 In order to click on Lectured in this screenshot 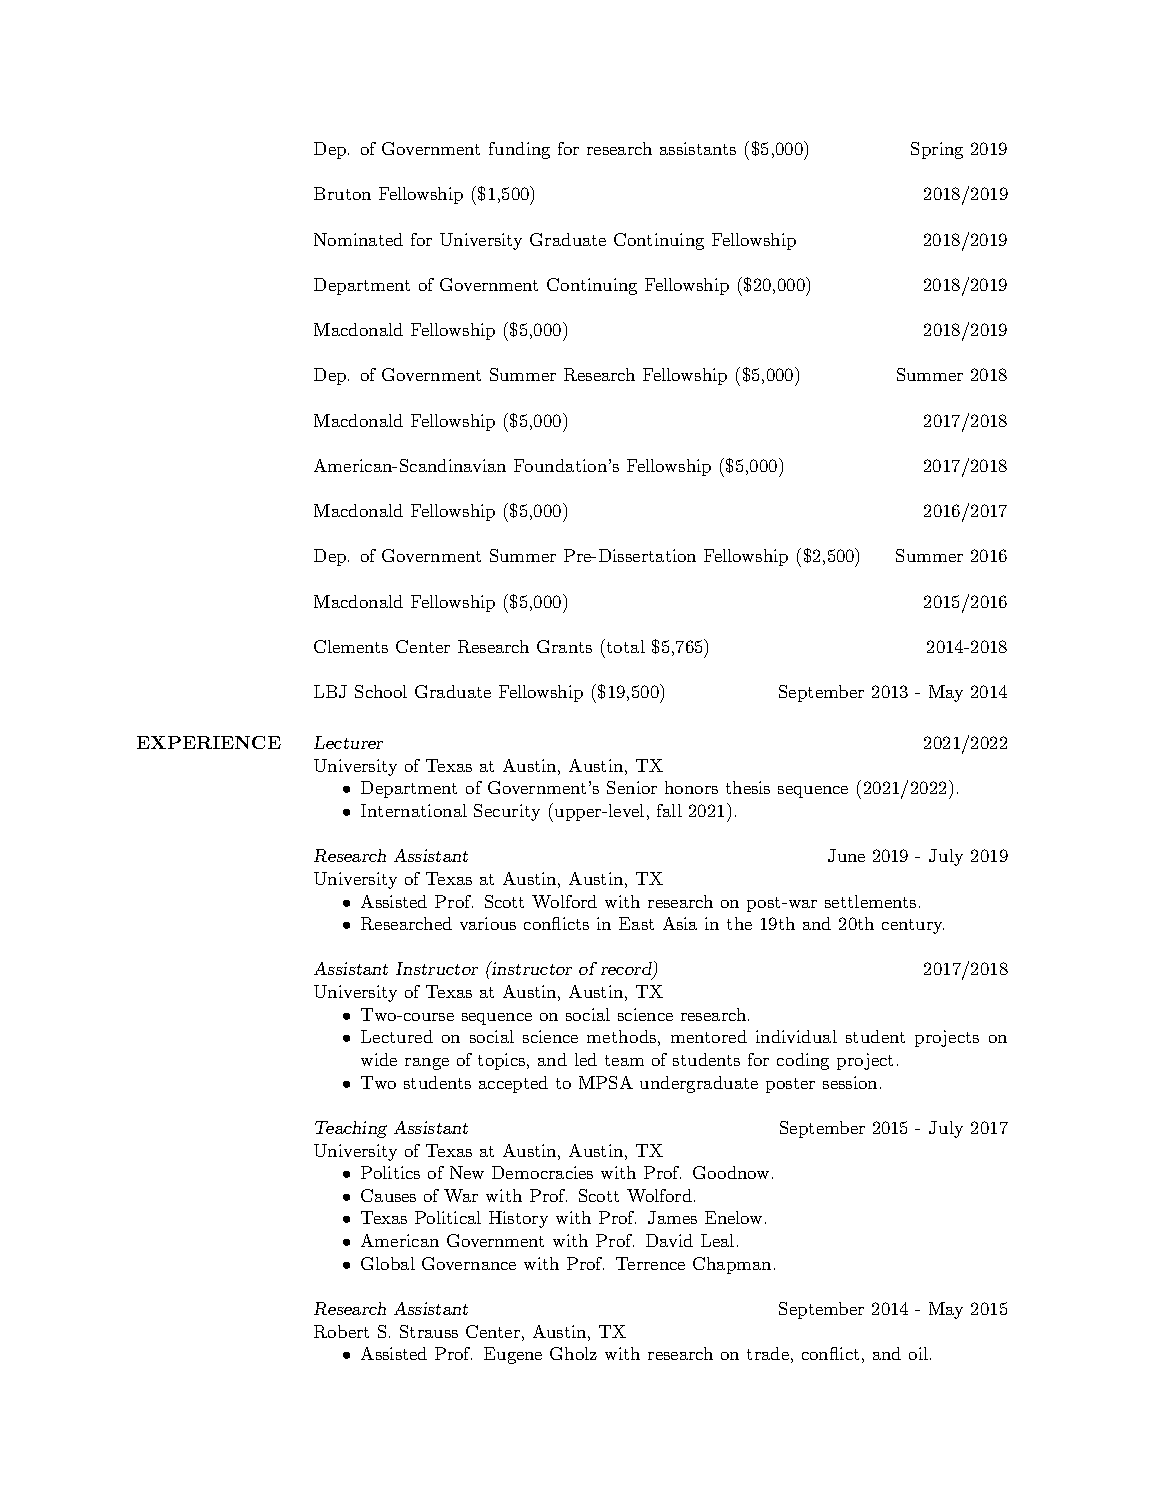, I will do `click(397, 1036)`.
